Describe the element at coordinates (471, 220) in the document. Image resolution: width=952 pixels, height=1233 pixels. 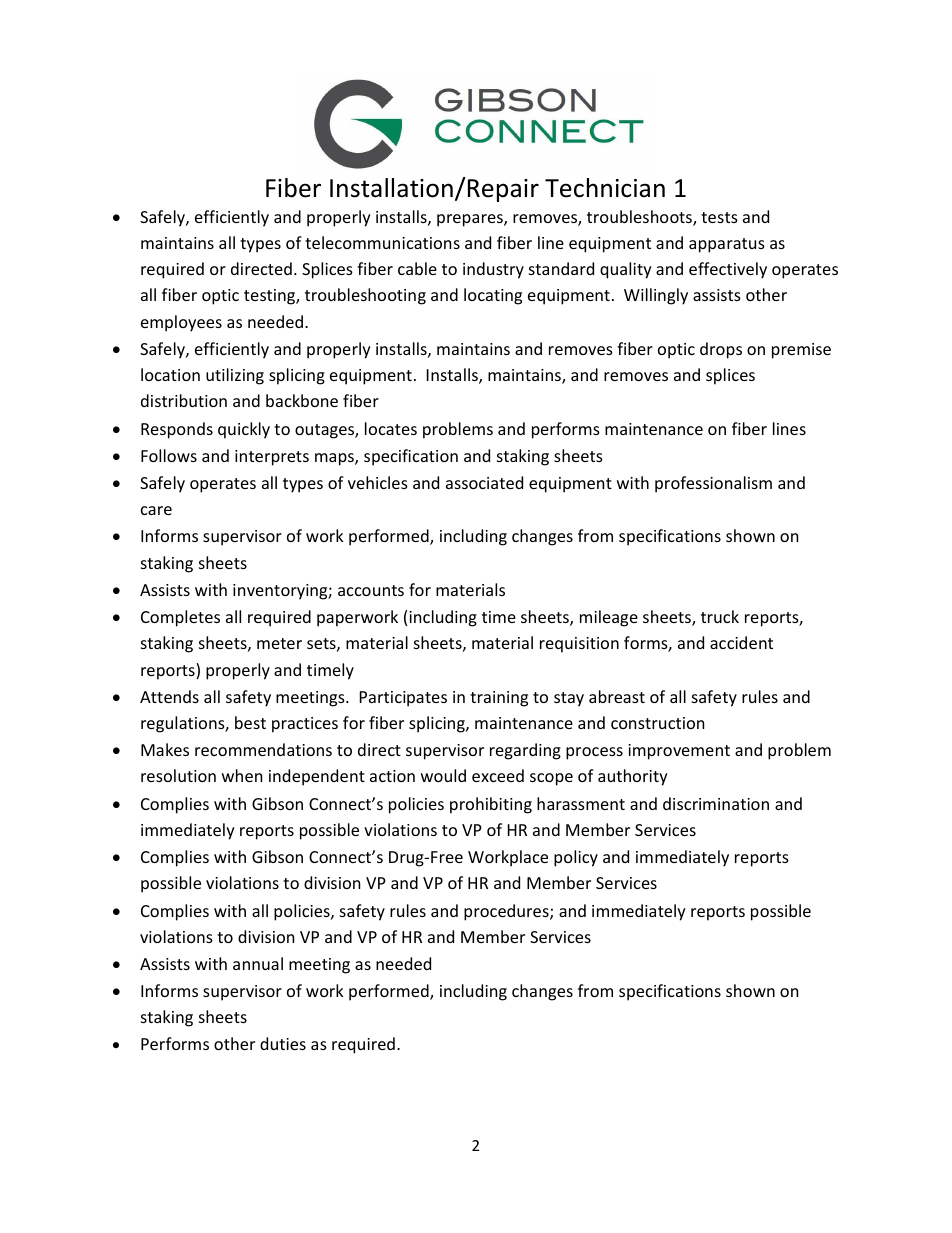
I see `prepares` at that location.
